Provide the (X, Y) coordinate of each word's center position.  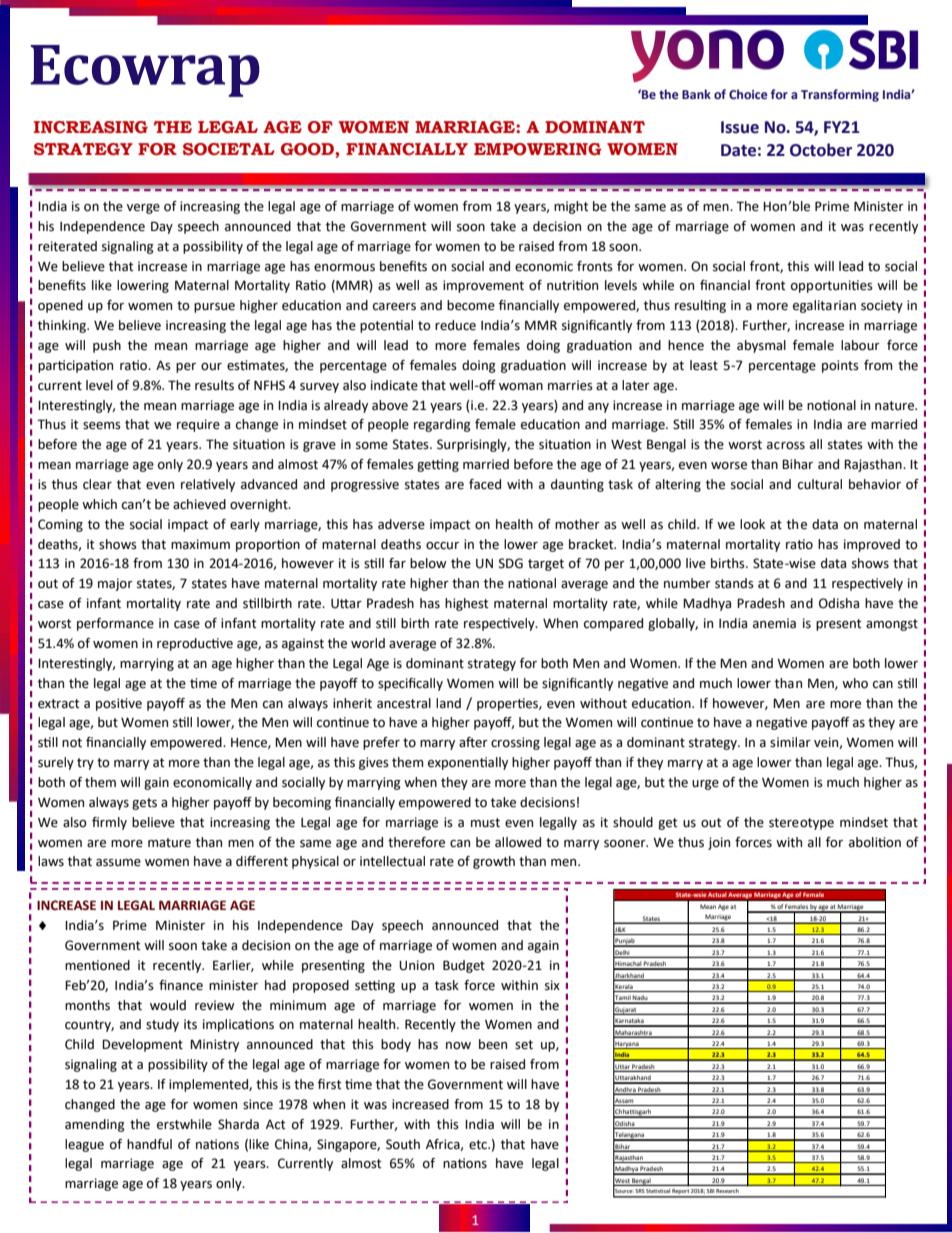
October (821, 150)
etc (479, 1145)
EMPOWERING (538, 149)
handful (149, 1144)
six (552, 985)
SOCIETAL (229, 149)
